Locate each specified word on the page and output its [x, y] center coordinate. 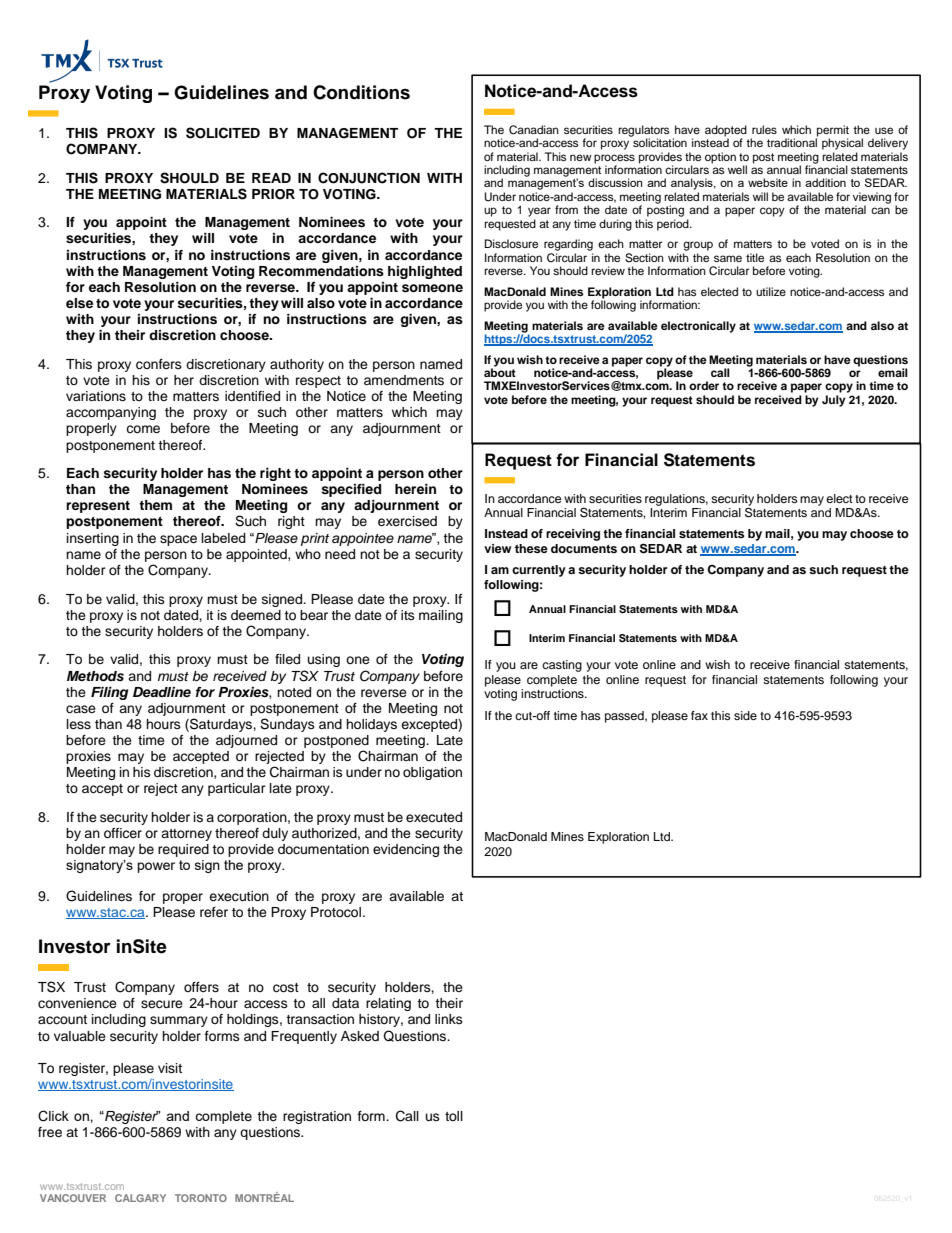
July [834, 401]
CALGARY [140, 1198]
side [745, 715]
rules [764, 129]
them [155, 505]
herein [415, 489]
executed [434, 817]
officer [123, 833]
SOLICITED [223, 133]
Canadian [534, 130]
